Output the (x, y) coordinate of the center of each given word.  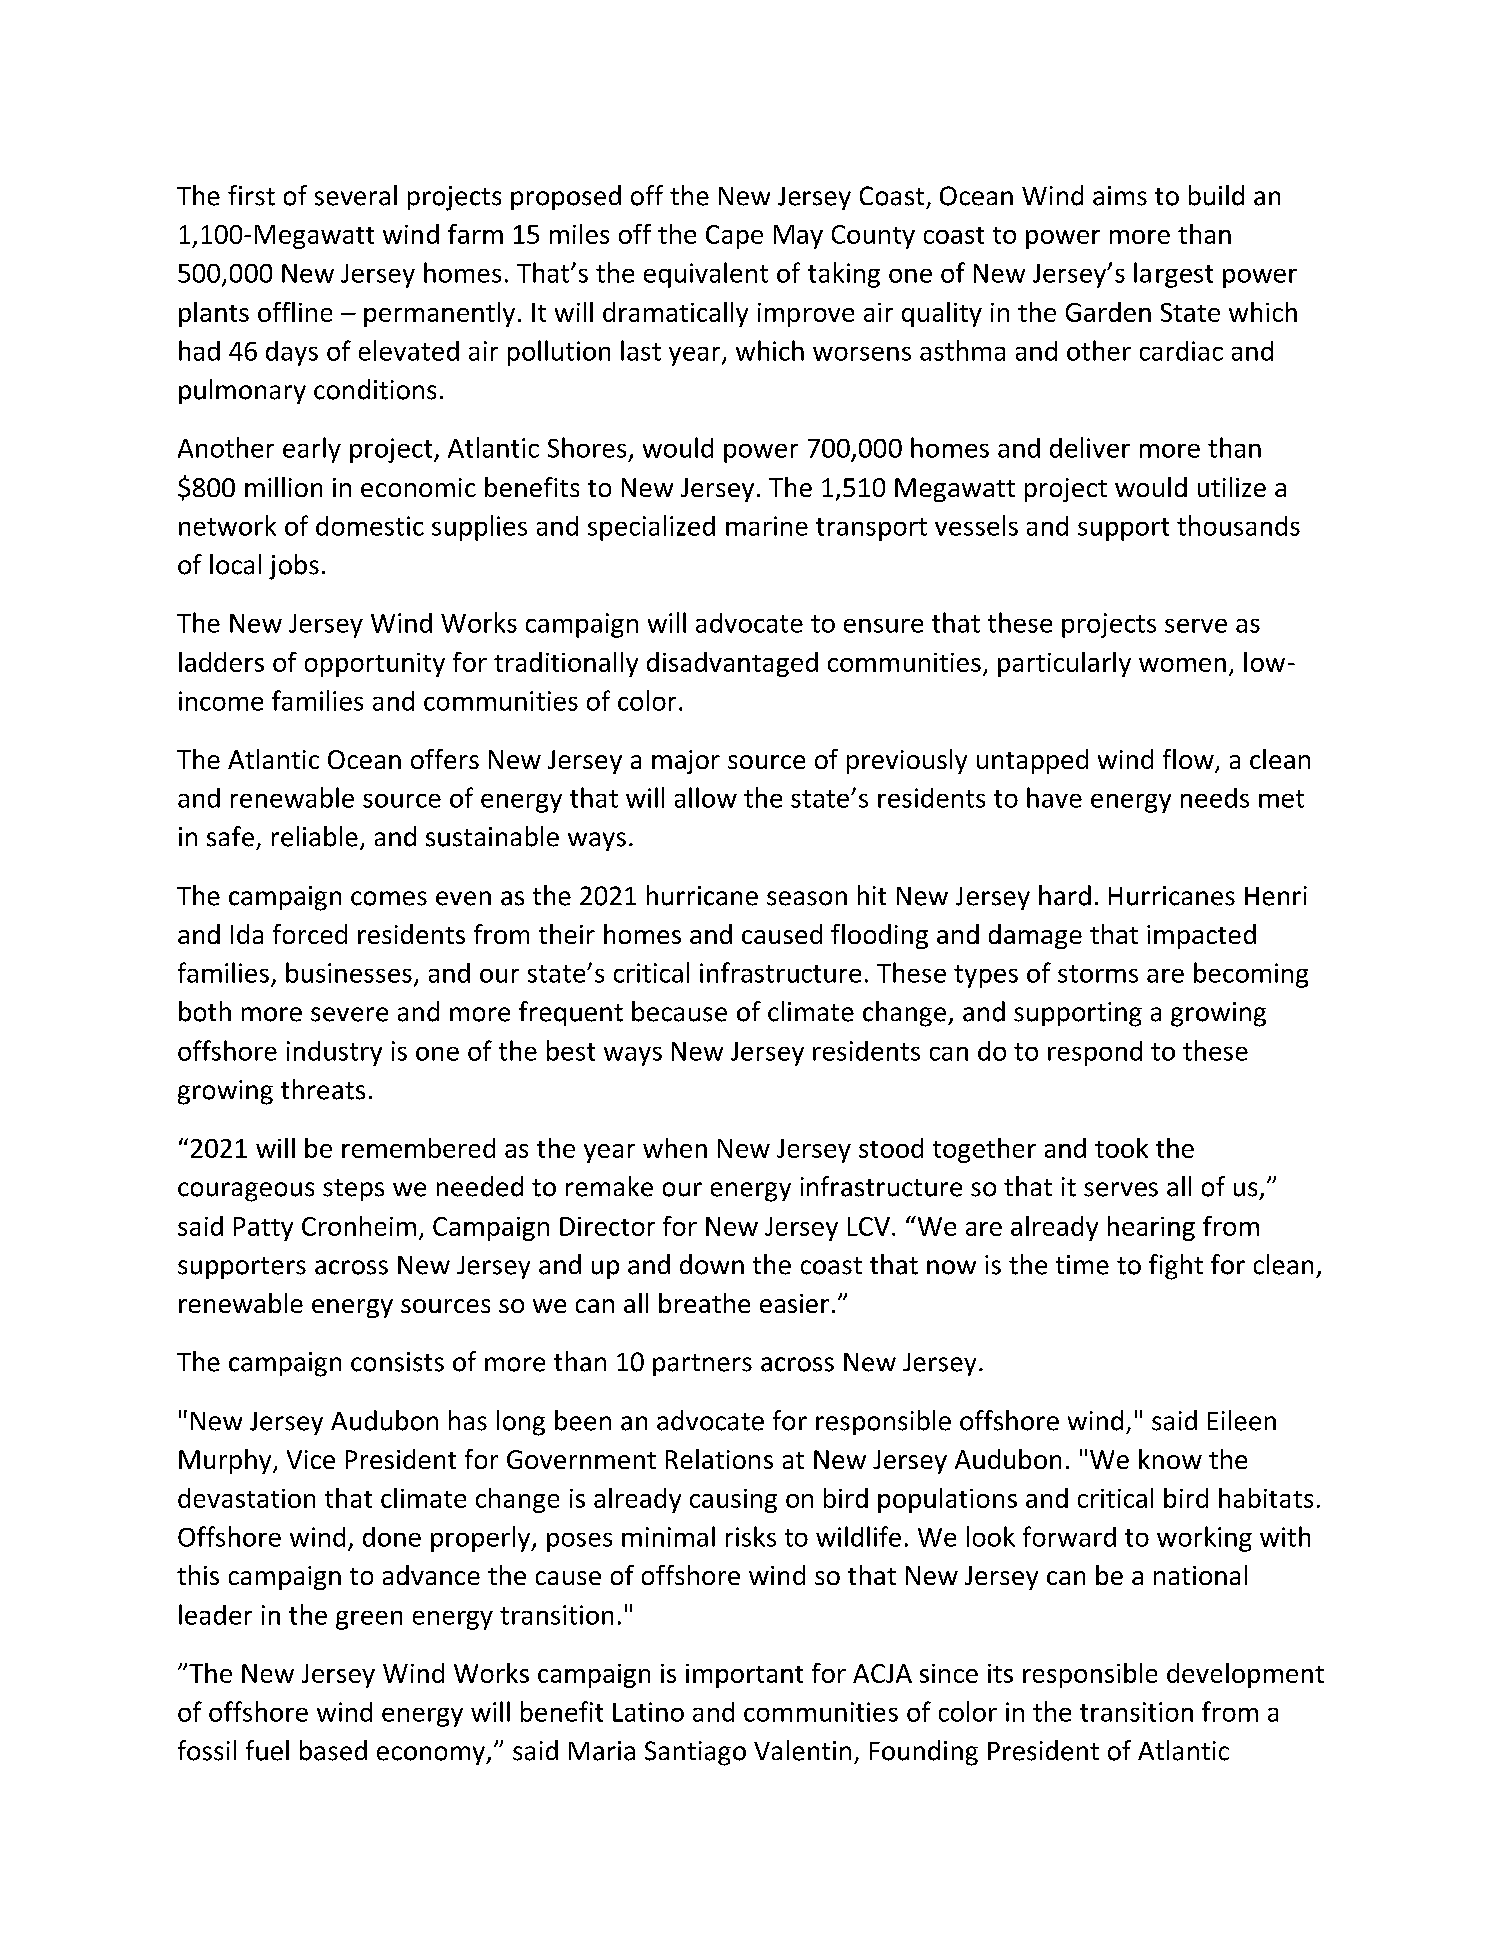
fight (1176, 1267)
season (807, 898)
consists (397, 1362)
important (744, 1676)
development (1245, 1675)
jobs (294, 567)
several (356, 195)
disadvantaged (732, 664)
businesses (349, 972)
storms (1098, 974)
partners (702, 1365)
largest (1173, 275)
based (333, 1750)
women (1182, 665)
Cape (734, 237)
